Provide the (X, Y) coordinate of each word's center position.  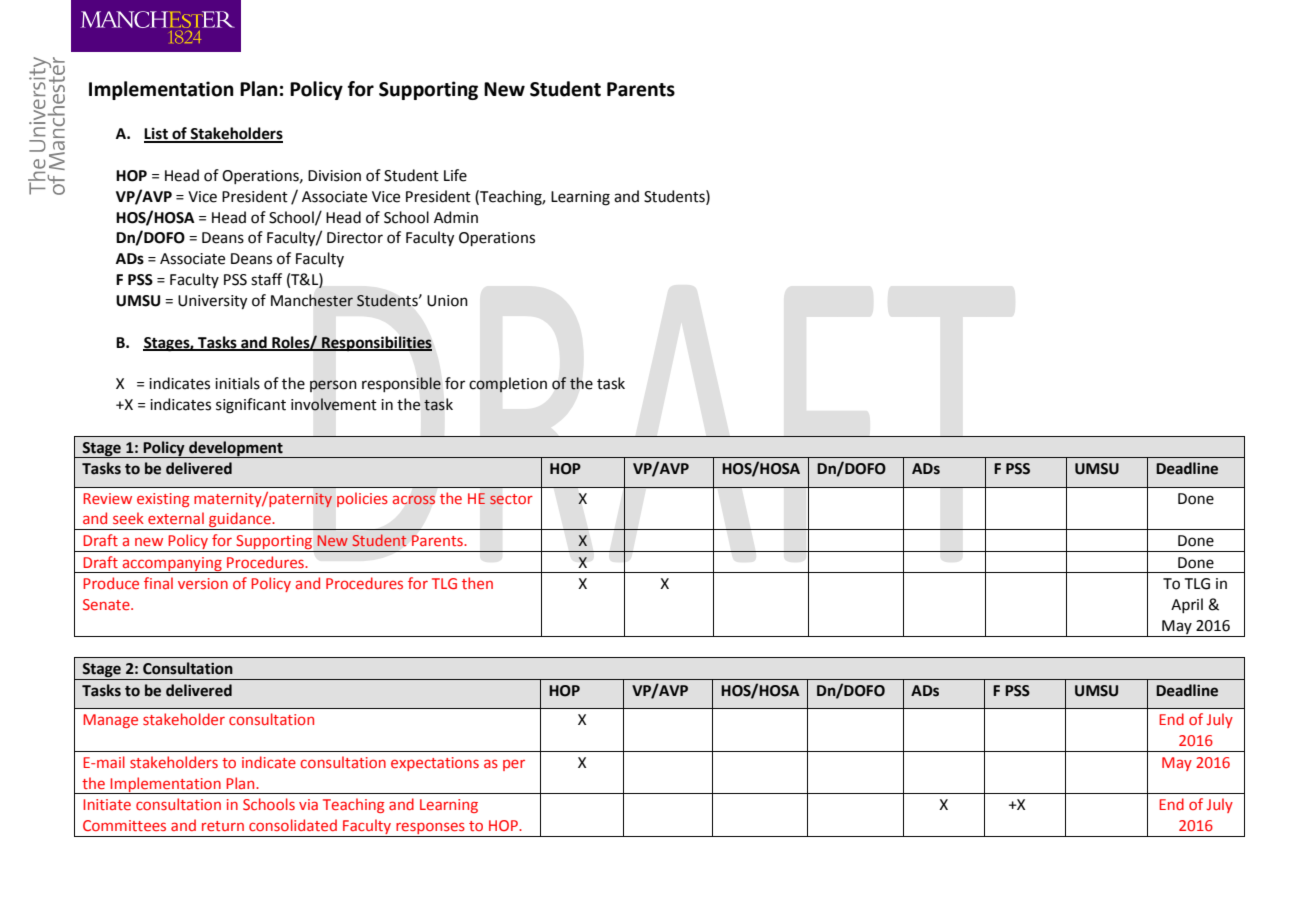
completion (508, 385)
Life (455, 175)
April (1187, 605)
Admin (456, 217)
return (223, 826)
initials (237, 383)
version (203, 583)
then (477, 583)
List (157, 134)
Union (447, 301)
